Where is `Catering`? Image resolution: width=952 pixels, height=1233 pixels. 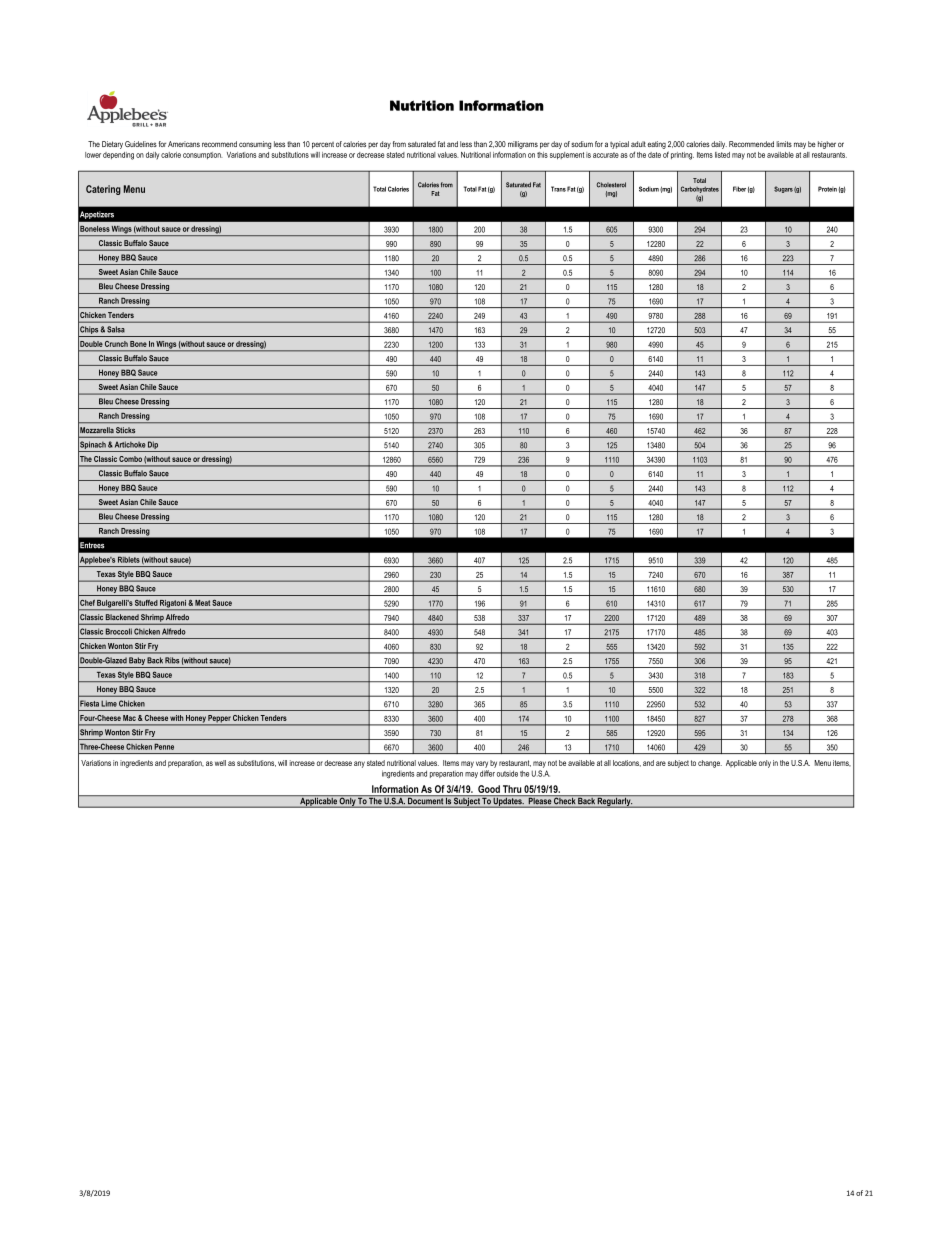
Catering is located at coordinates (103, 190).
